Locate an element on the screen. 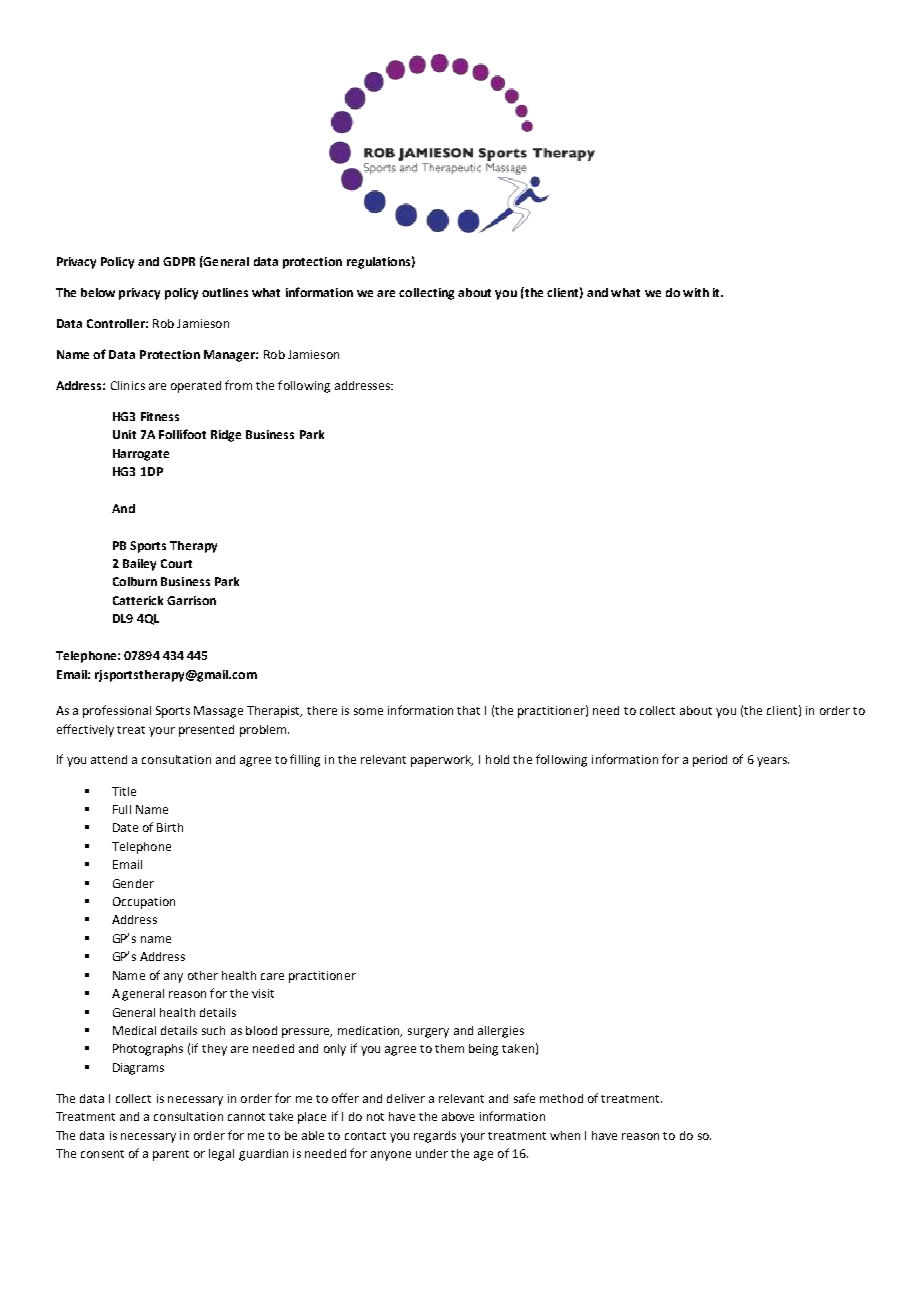 Image resolution: width=924 pixels, height=1308 pixels. paperwork is located at coordinates (442, 761).
